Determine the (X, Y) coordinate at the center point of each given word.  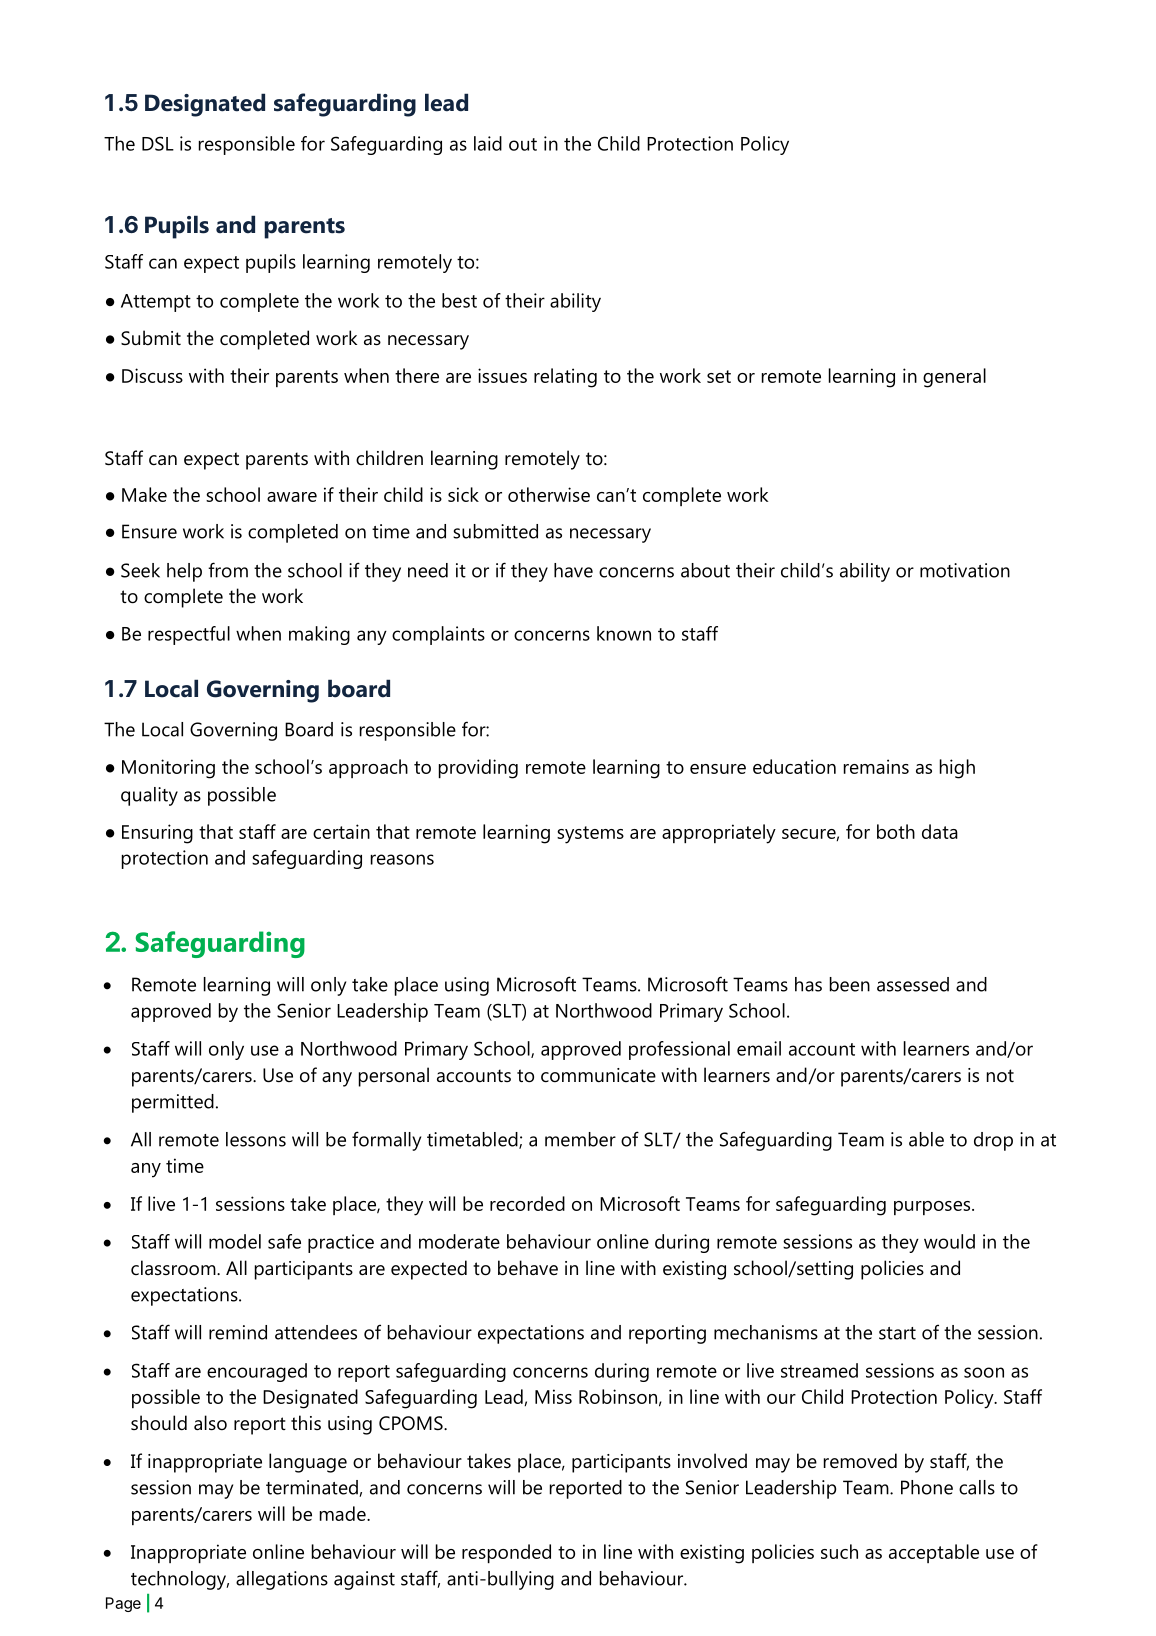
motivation (965, 570)
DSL (158, 143)
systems (590, 835)
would (949, 1241)
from (228, 570)
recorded (527, 1203)
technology (180, 1580)
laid (488, 143)
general (954, 378)
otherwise (549, 494)
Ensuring (157, 834)
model (235, 1241)
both (896, 831)
